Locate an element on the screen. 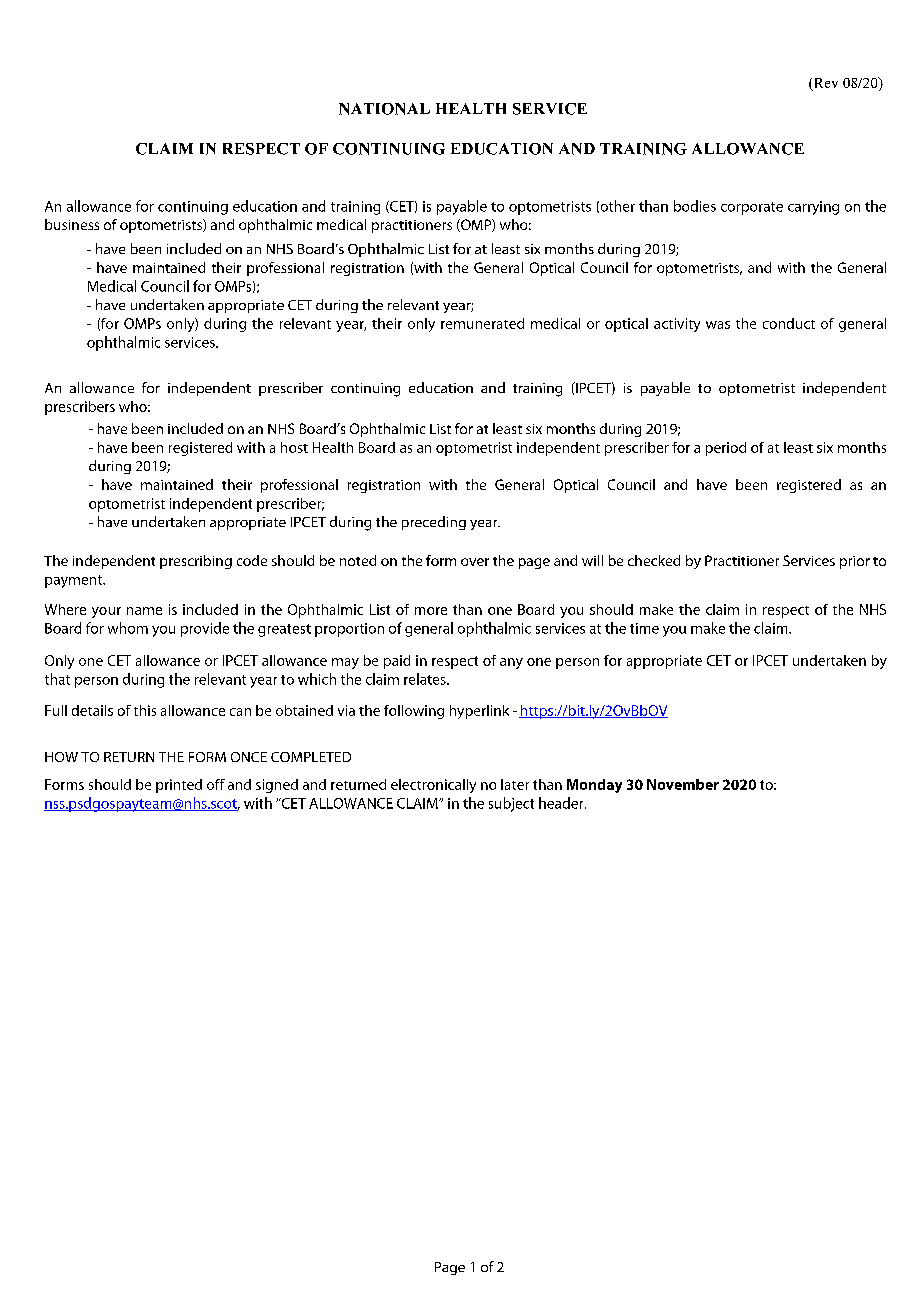 This screenshot has width=924, height=1308. NATIONAL is located at coordinates (384, 109).
